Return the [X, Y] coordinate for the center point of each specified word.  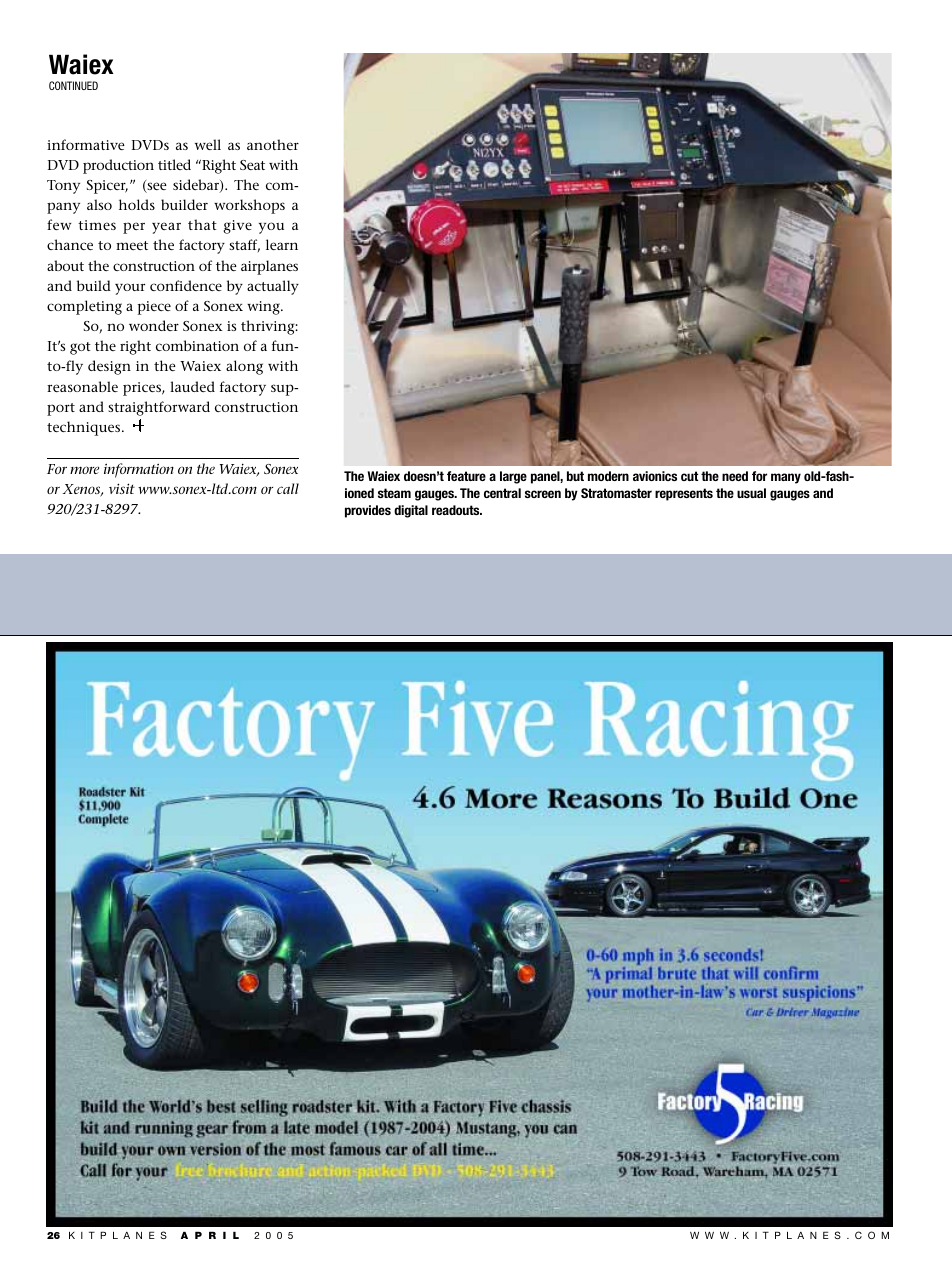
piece [154, 308]
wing [264, 308]
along [244, 367]
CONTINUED [73, 85]
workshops [249, 206]
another [273, 144]
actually [273, 287]
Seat [252, 165]
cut [689, 476]
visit [122, 488]
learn [282, 244]
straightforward [159, 408]
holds [137, 204]
